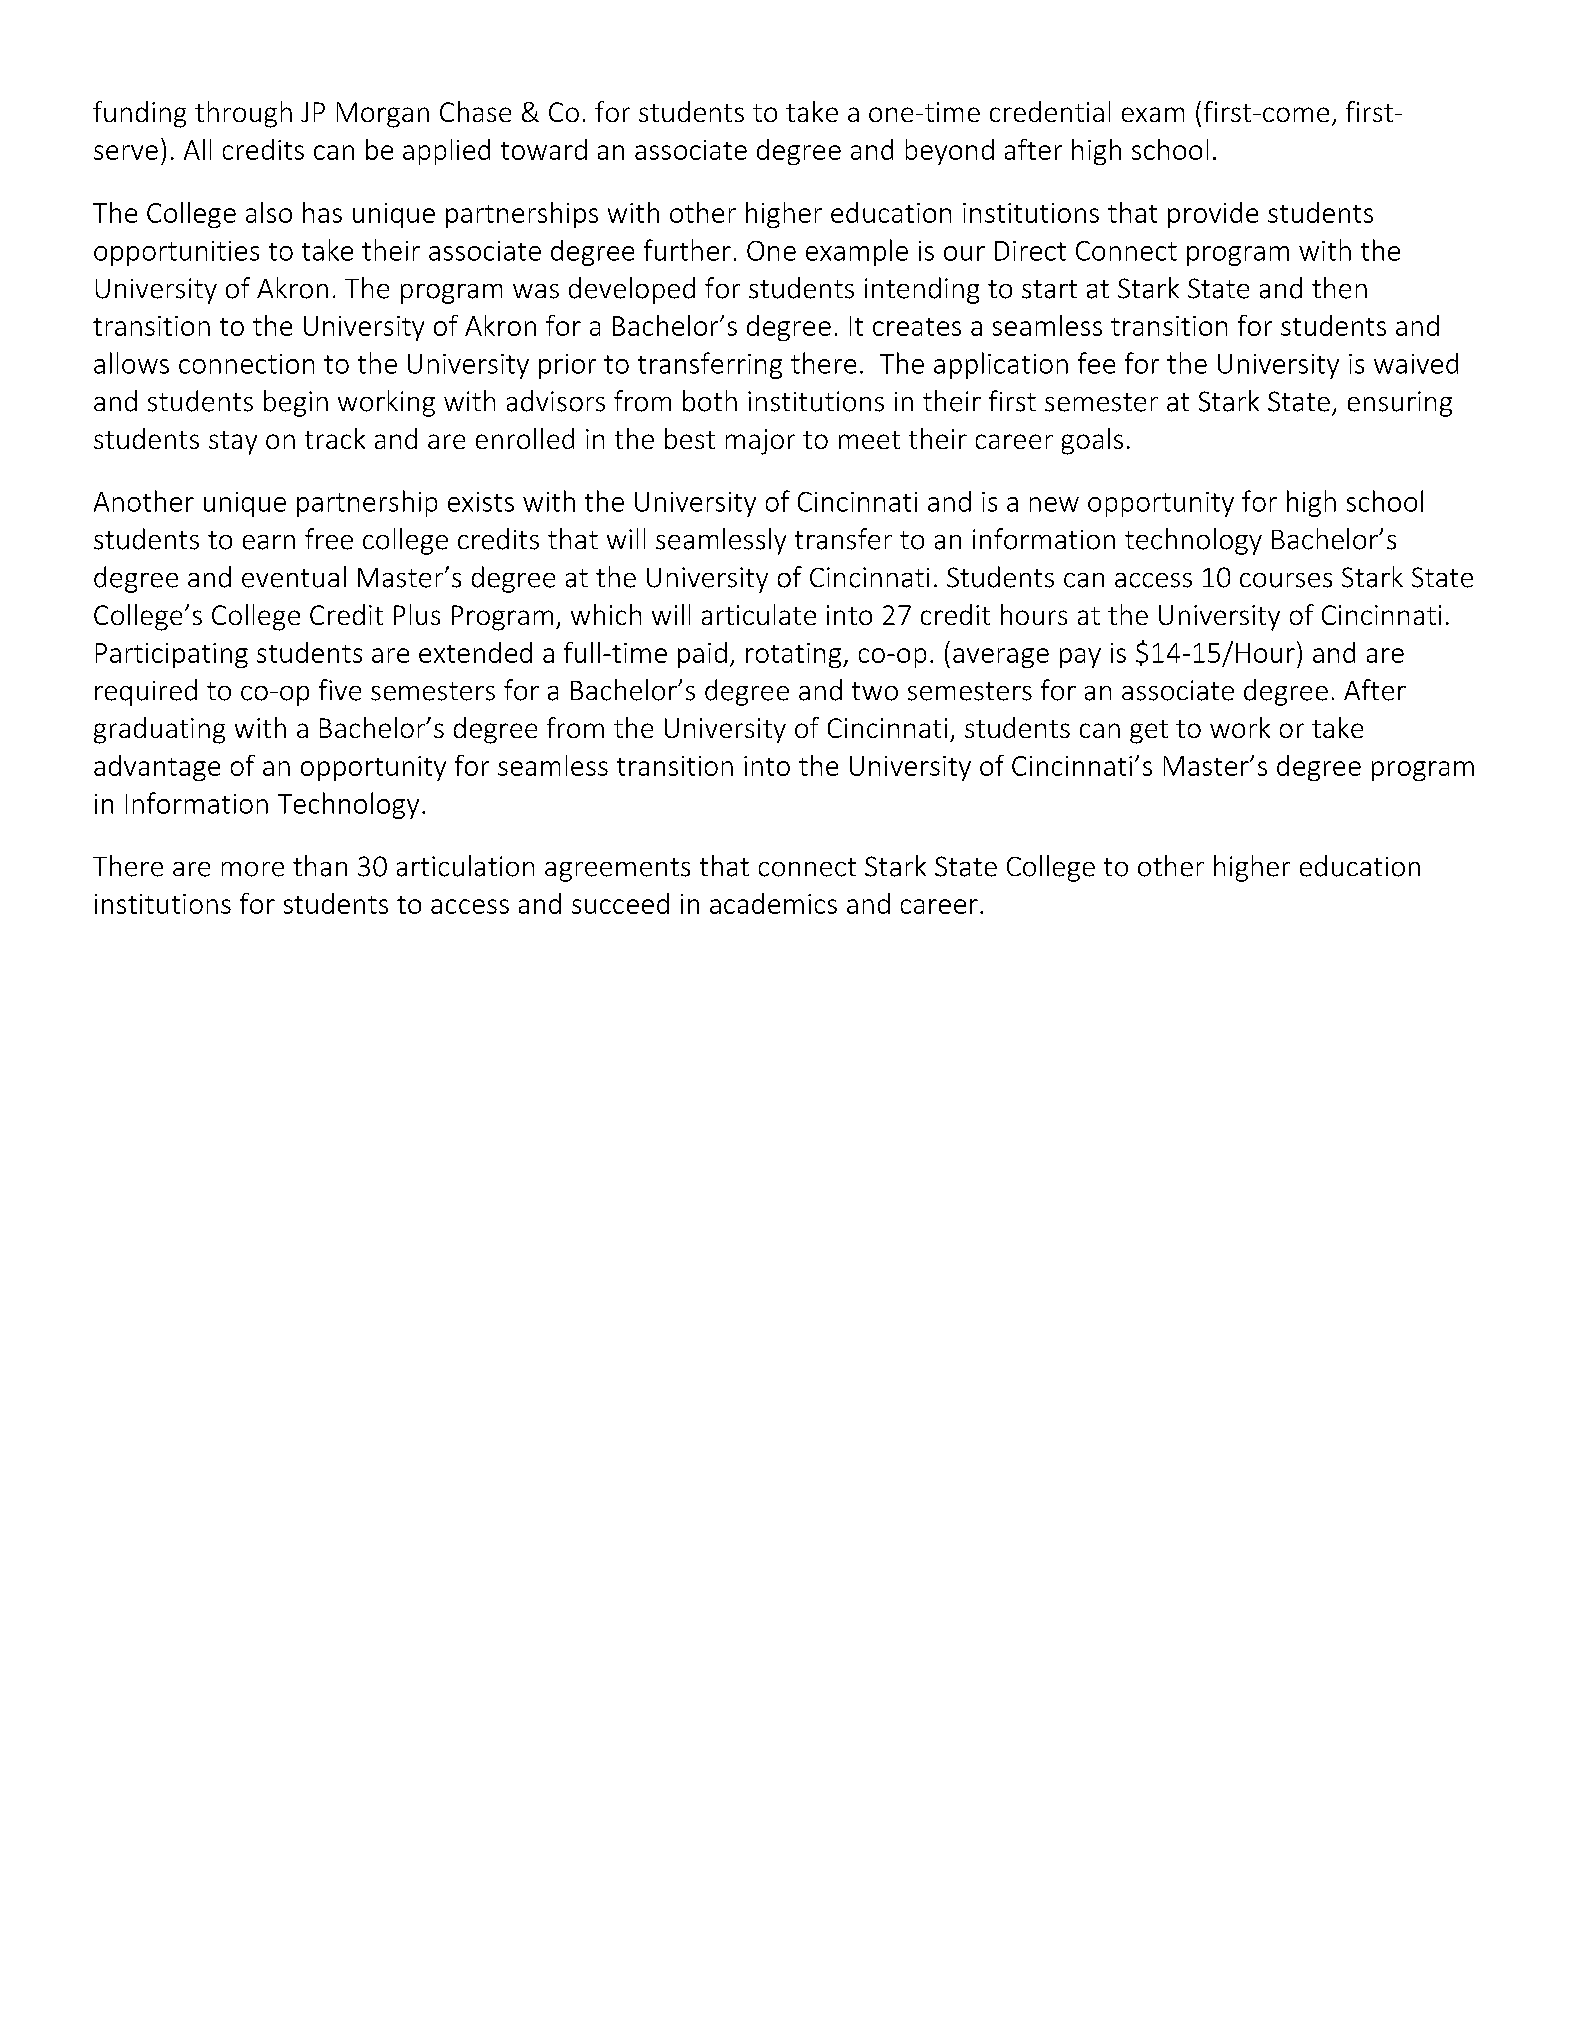 This document has width=1576, height=2039. What do you see at coordinates (243, 114) in the document?
I see `through` at bounding box center [243, 114].
